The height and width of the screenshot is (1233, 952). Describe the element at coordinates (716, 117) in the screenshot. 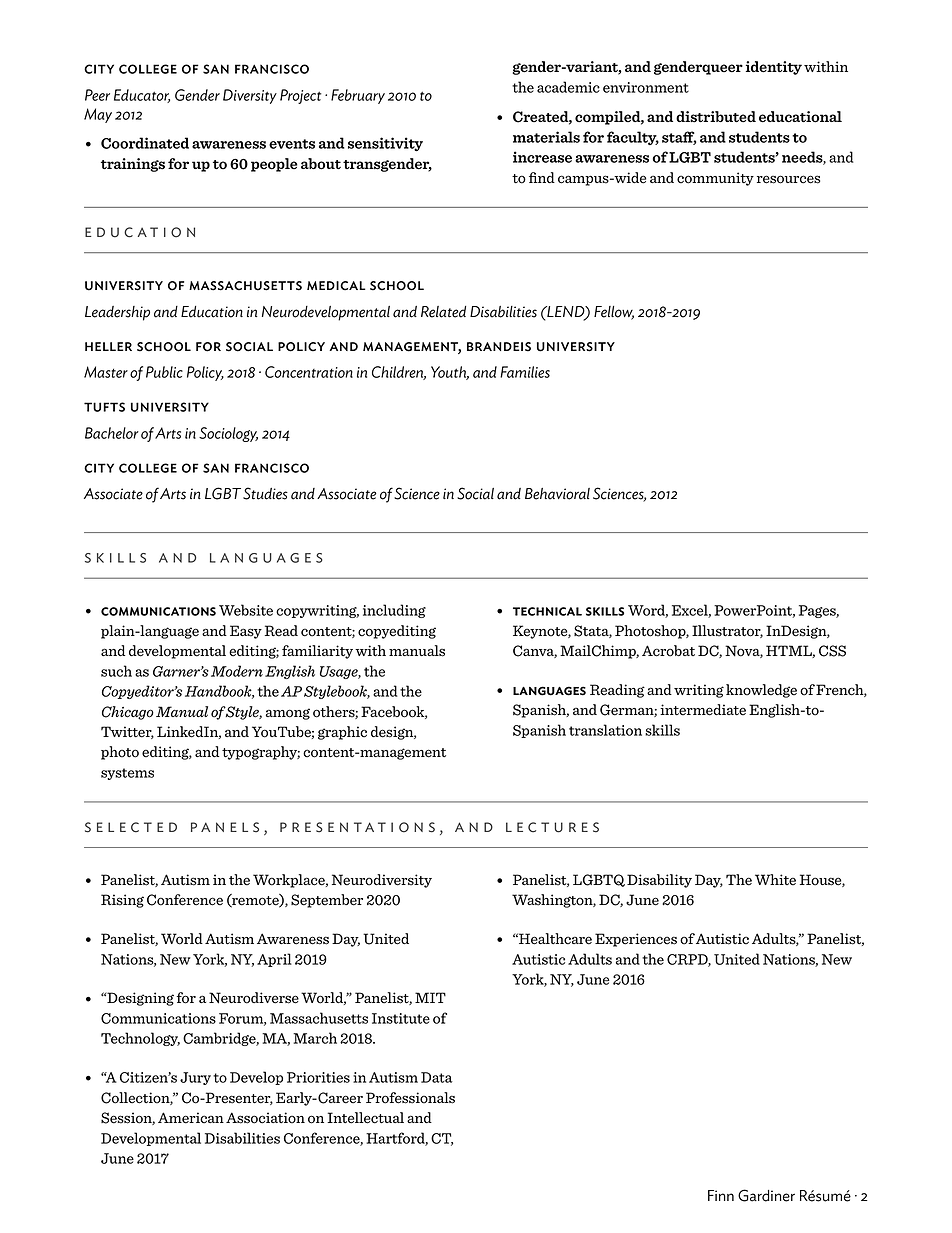

I see `distributed` at that location.
